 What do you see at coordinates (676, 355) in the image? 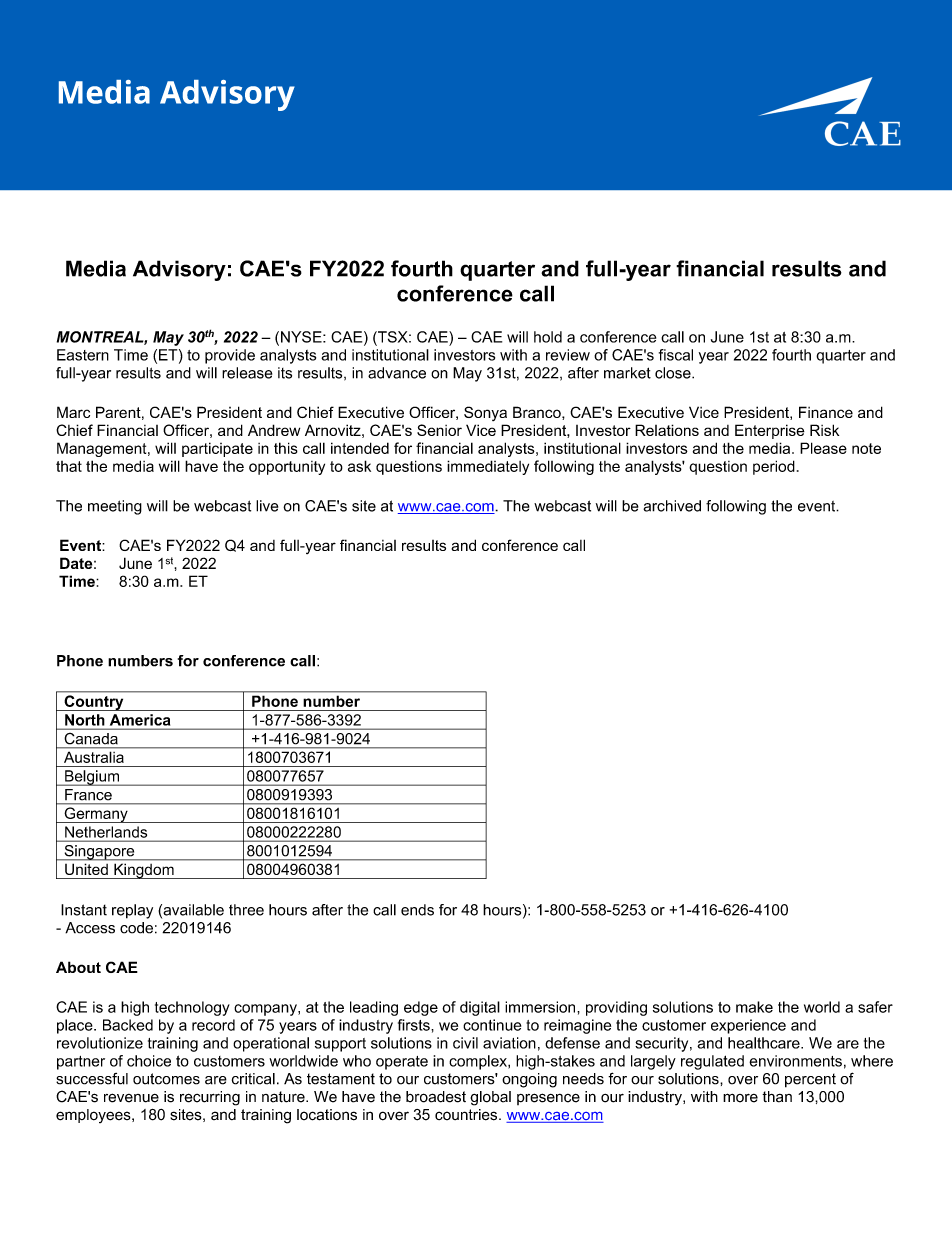
I see `fiscal` at bounding box center [676, 355].
